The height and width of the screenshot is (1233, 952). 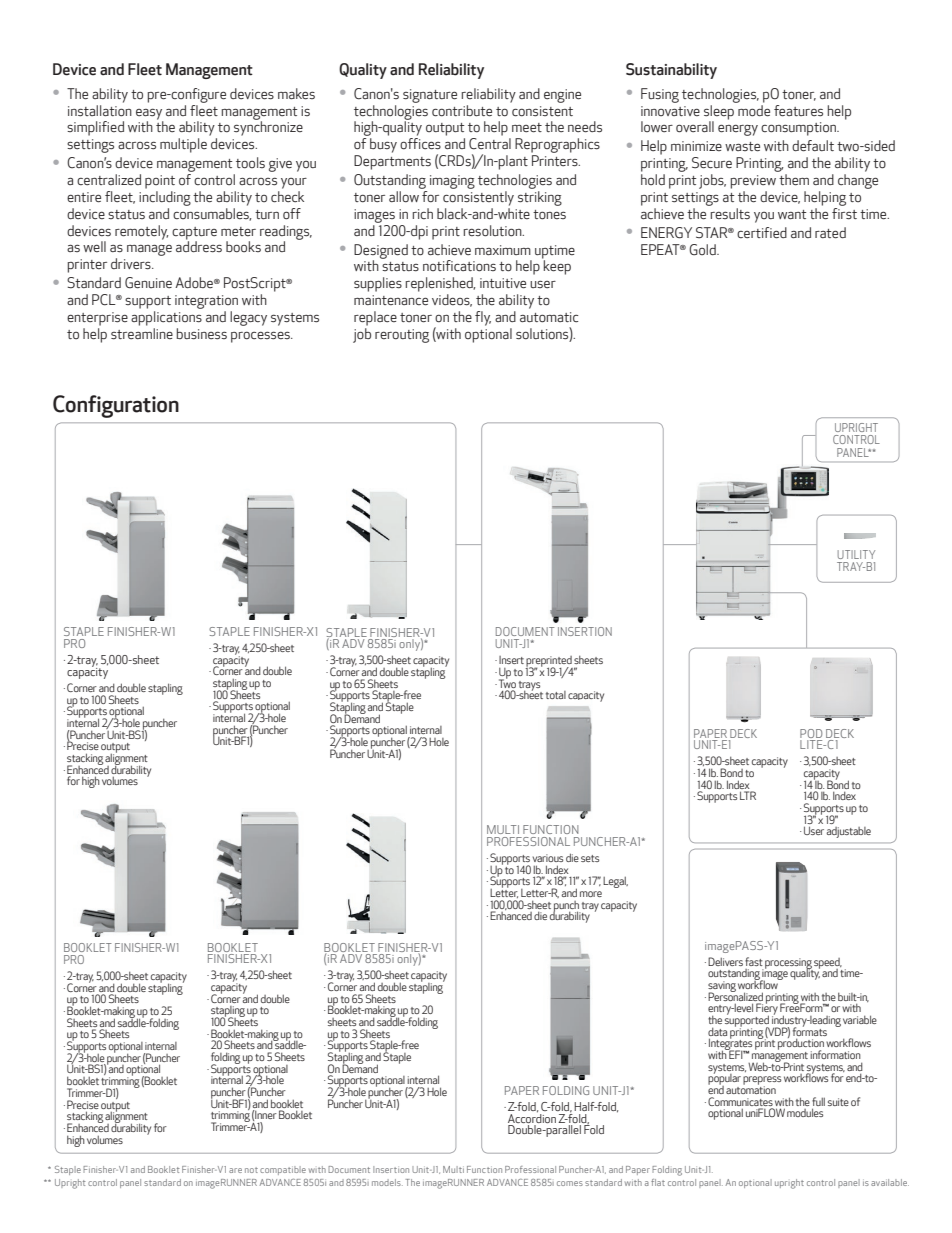 I want to click on sets, so click(x=590, y=858).
